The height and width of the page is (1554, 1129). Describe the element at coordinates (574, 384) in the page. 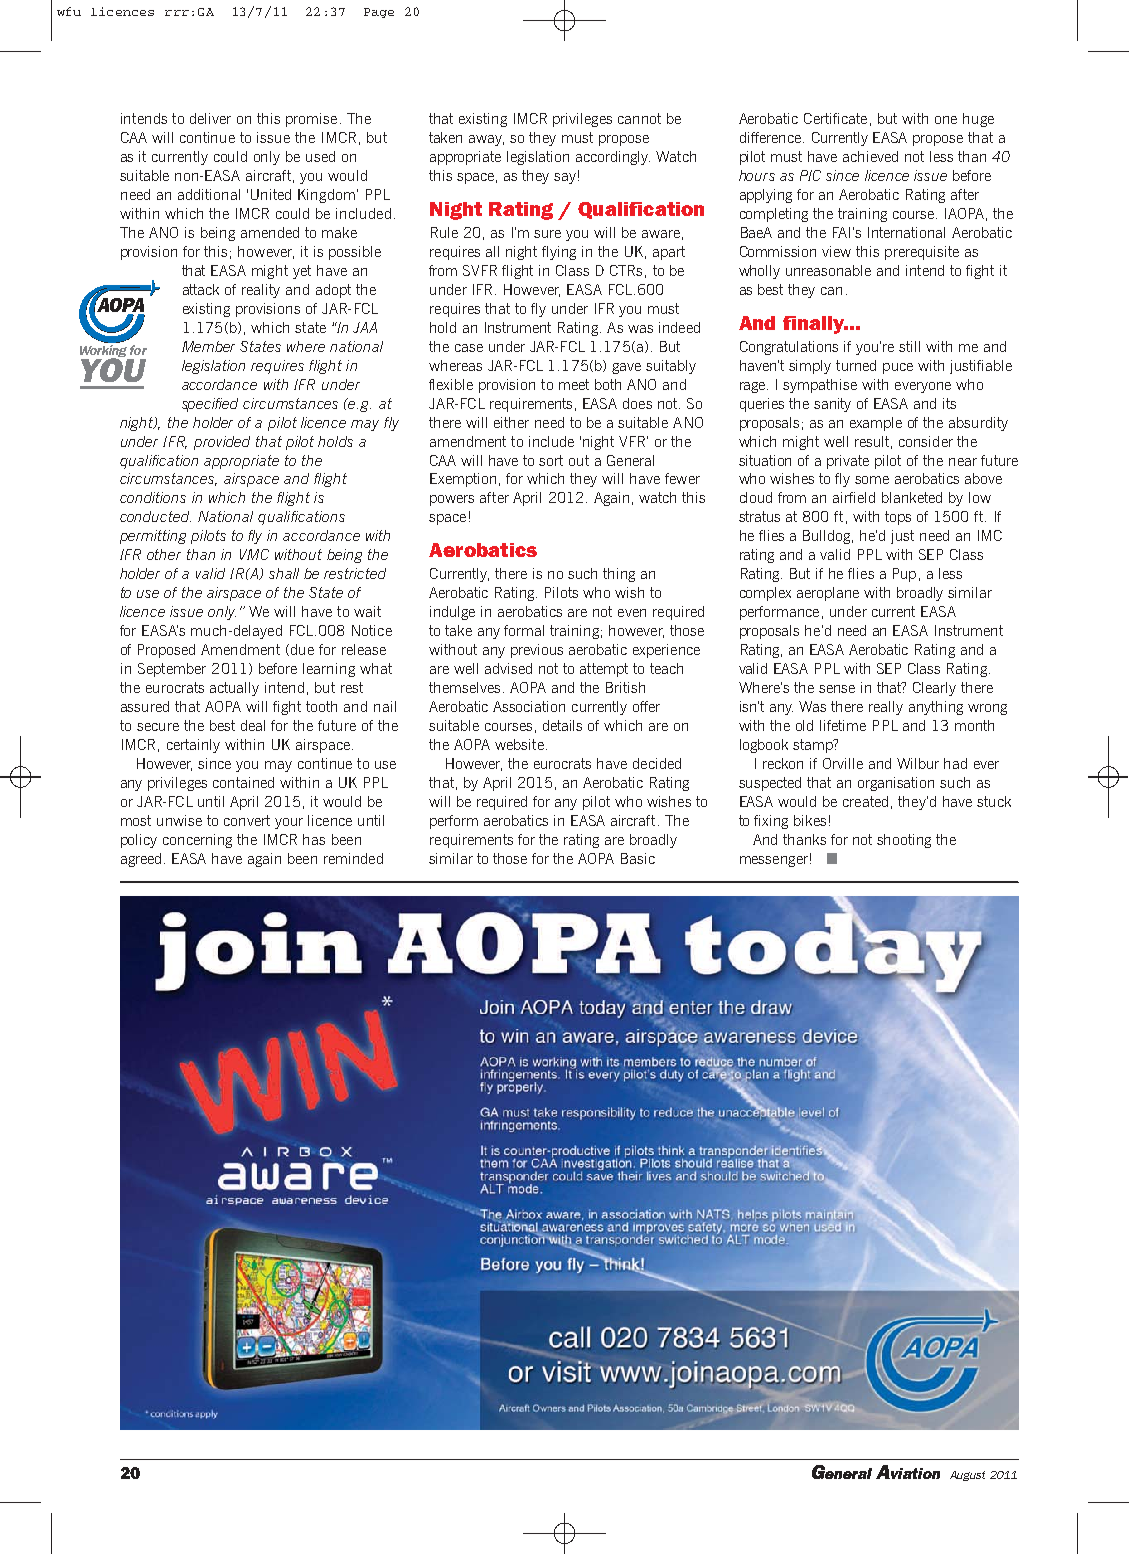

I see `meet` at that location.
